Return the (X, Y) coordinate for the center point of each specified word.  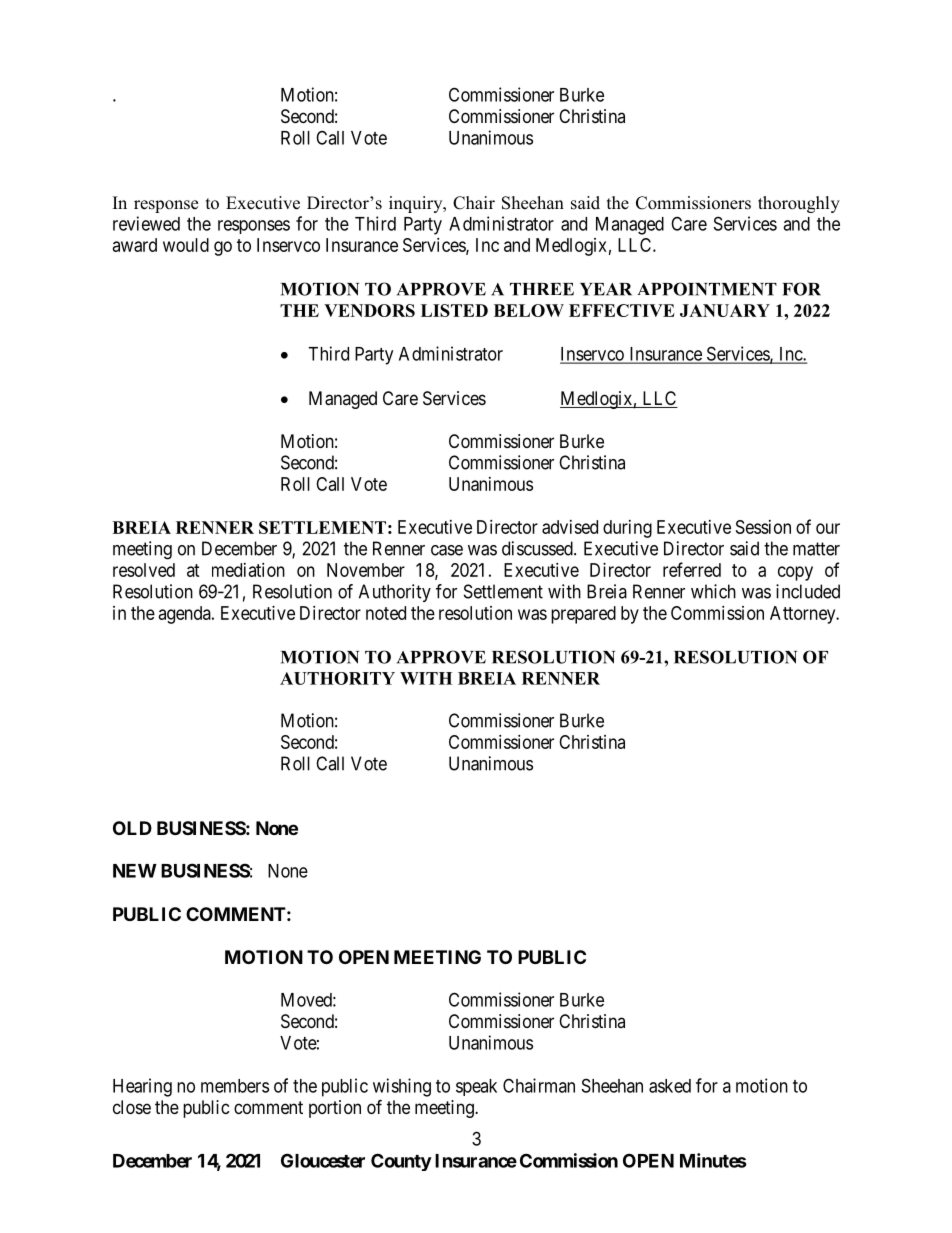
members (235, 1086)
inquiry (417, 204)
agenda (186, 615)
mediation (248, 570)
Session (763, 527)
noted (386, 613)
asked (670, 1086)
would (186, 245)
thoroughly (799, 204)
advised (570, 527)
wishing (402, 1087)
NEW (135, 871)
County (401, 1162)
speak (476, 1087)
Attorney (804, 615)
